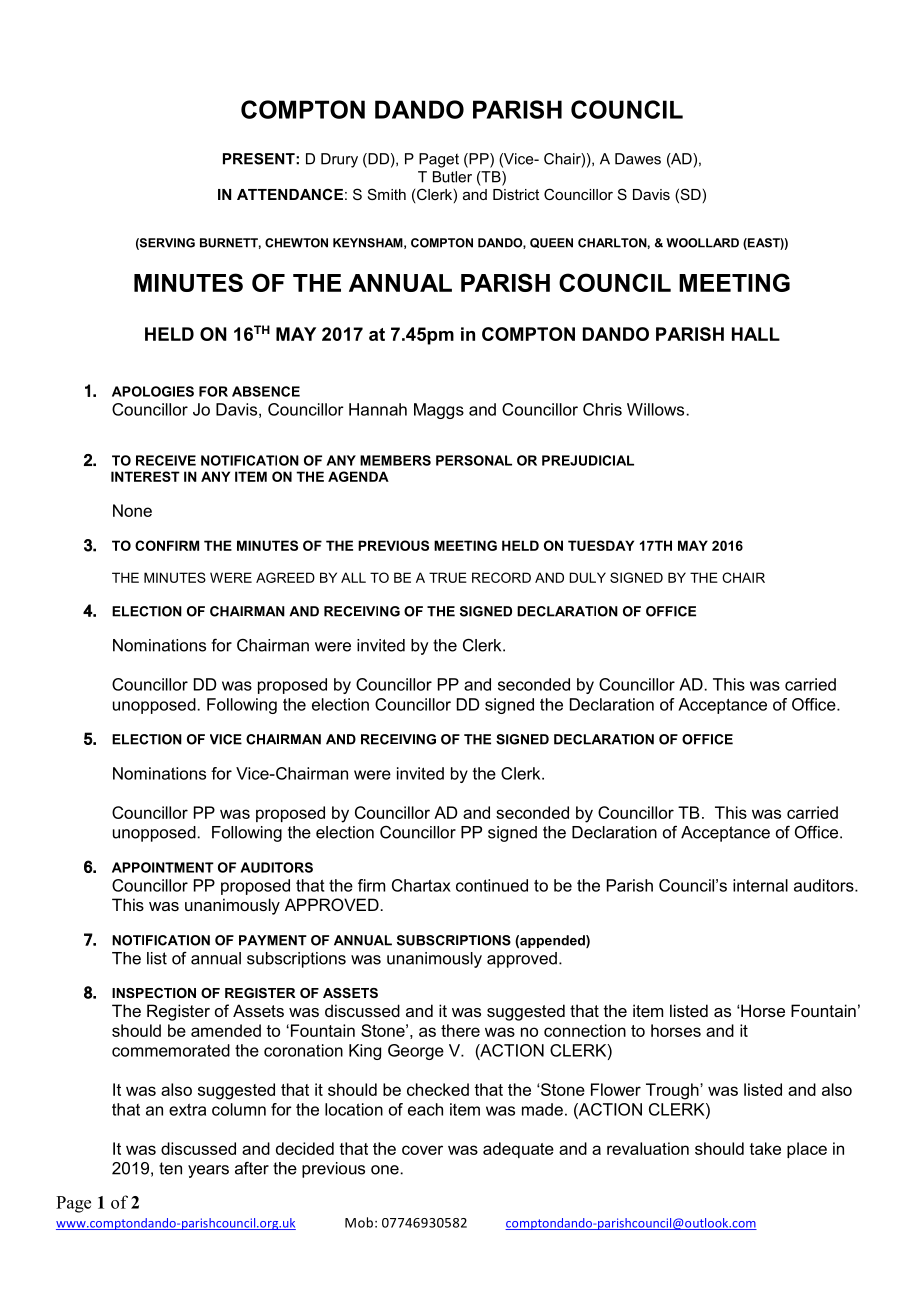 The image size is (924, 1308). Describe the element at coordinates (702, 243) in the screenshot. I see `WOOLLARD` at that location.
